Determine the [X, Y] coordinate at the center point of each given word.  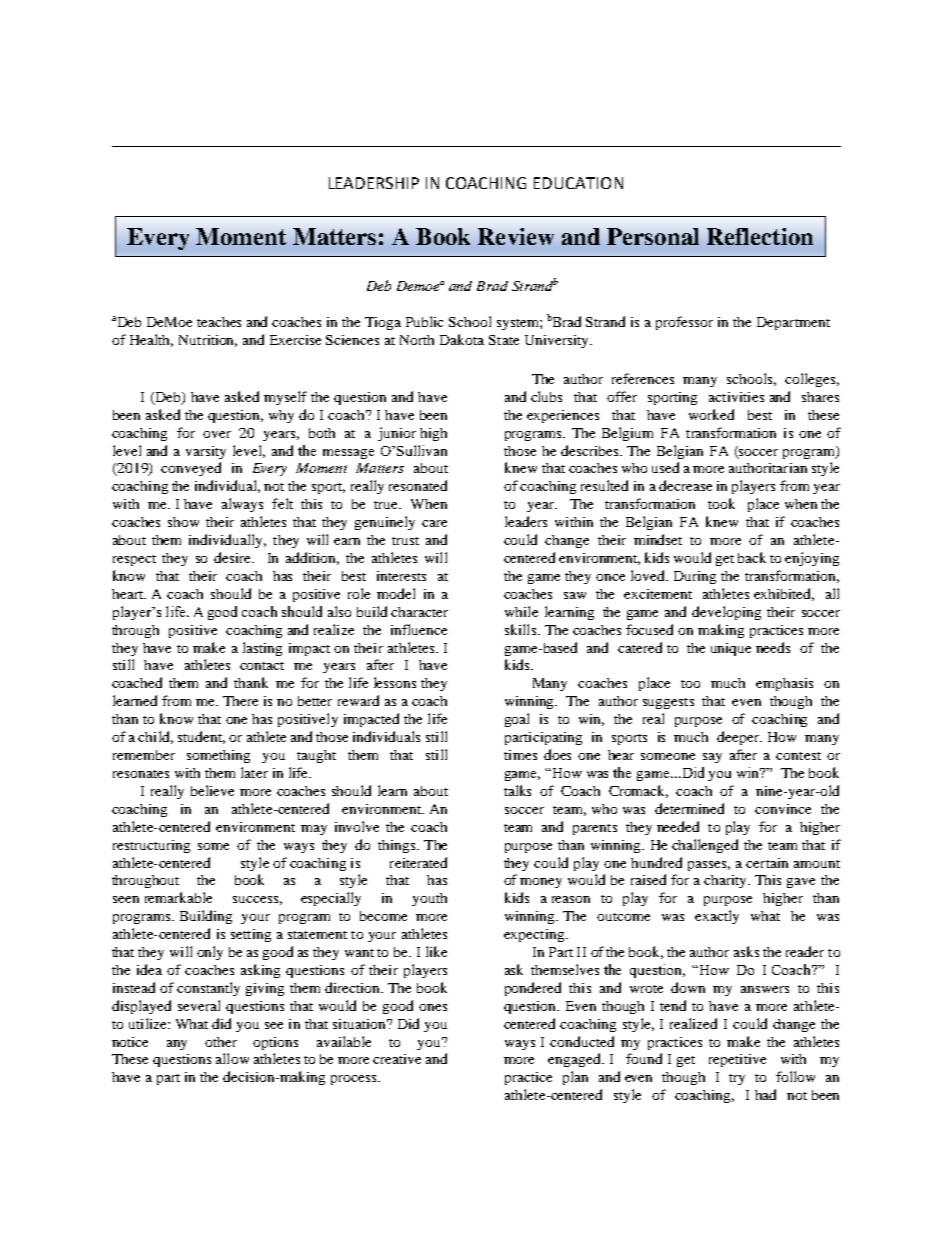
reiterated [418, 862]
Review [516, 236]
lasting [262, 649]
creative [397, 1059]
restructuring [151, 846]
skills [522, 629]
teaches [219, 322]
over [217, 434]
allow [232, 1058]
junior [397, 434]
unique [731, 649]
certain [767, 863]
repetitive [737, 1060]
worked [711, 414]
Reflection [760, 236]
